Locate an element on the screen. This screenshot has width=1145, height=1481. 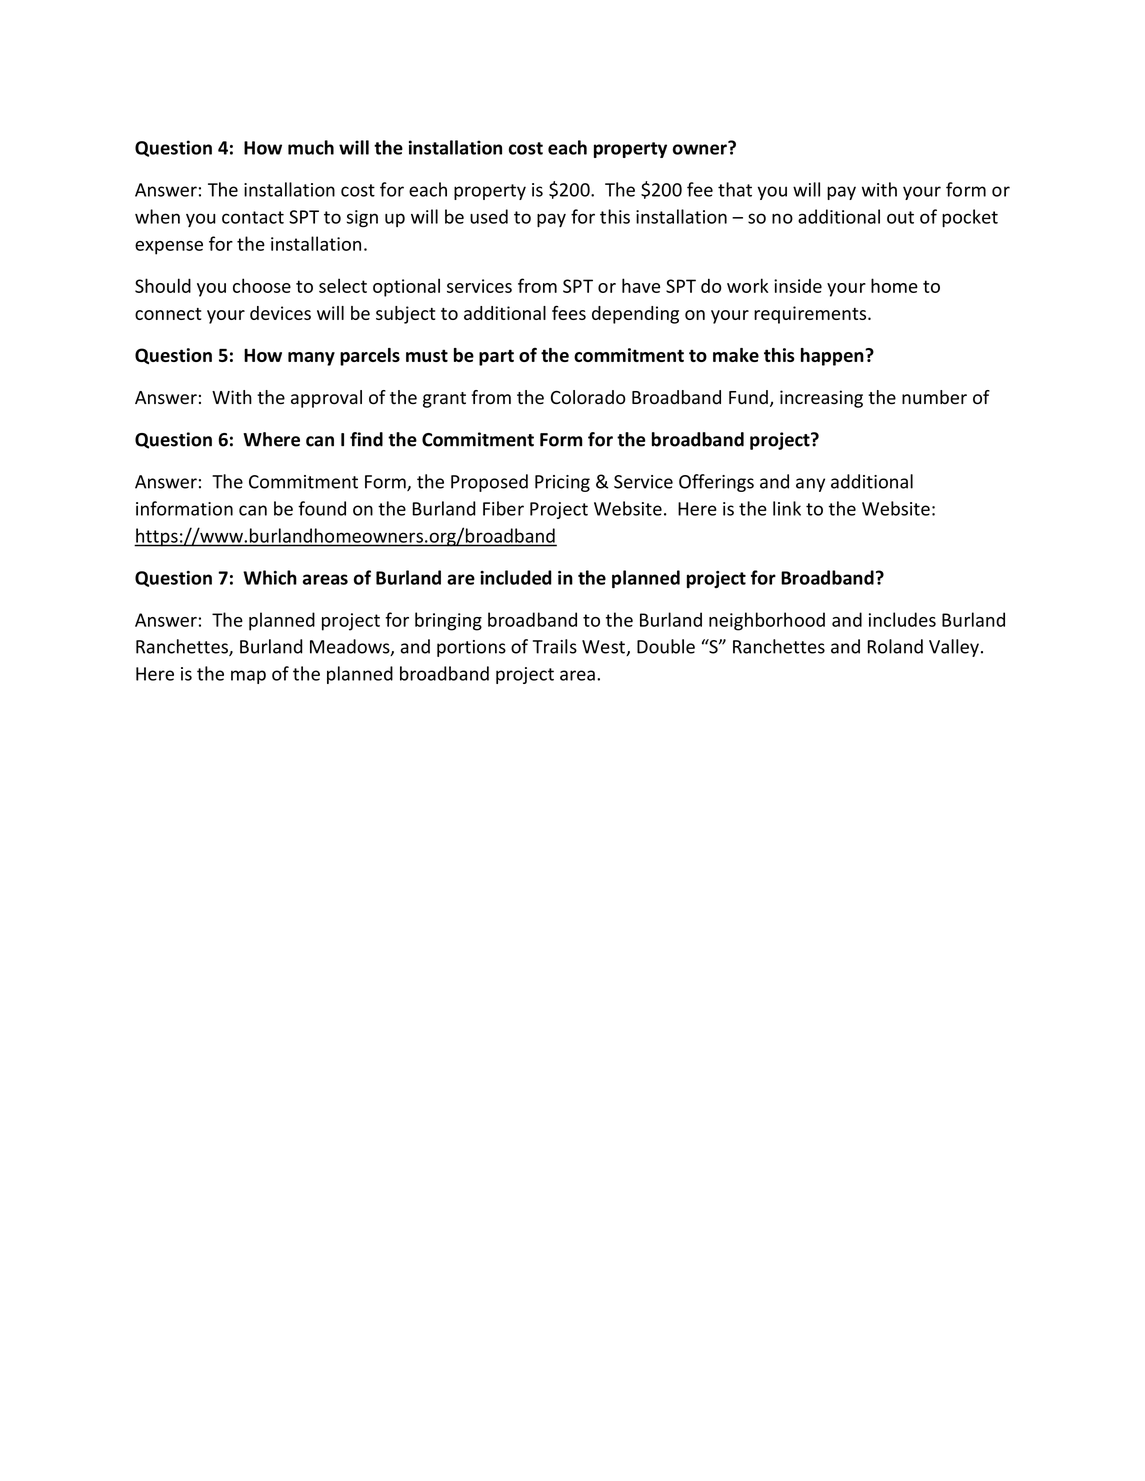
found is located at coordinates (322, 508).
